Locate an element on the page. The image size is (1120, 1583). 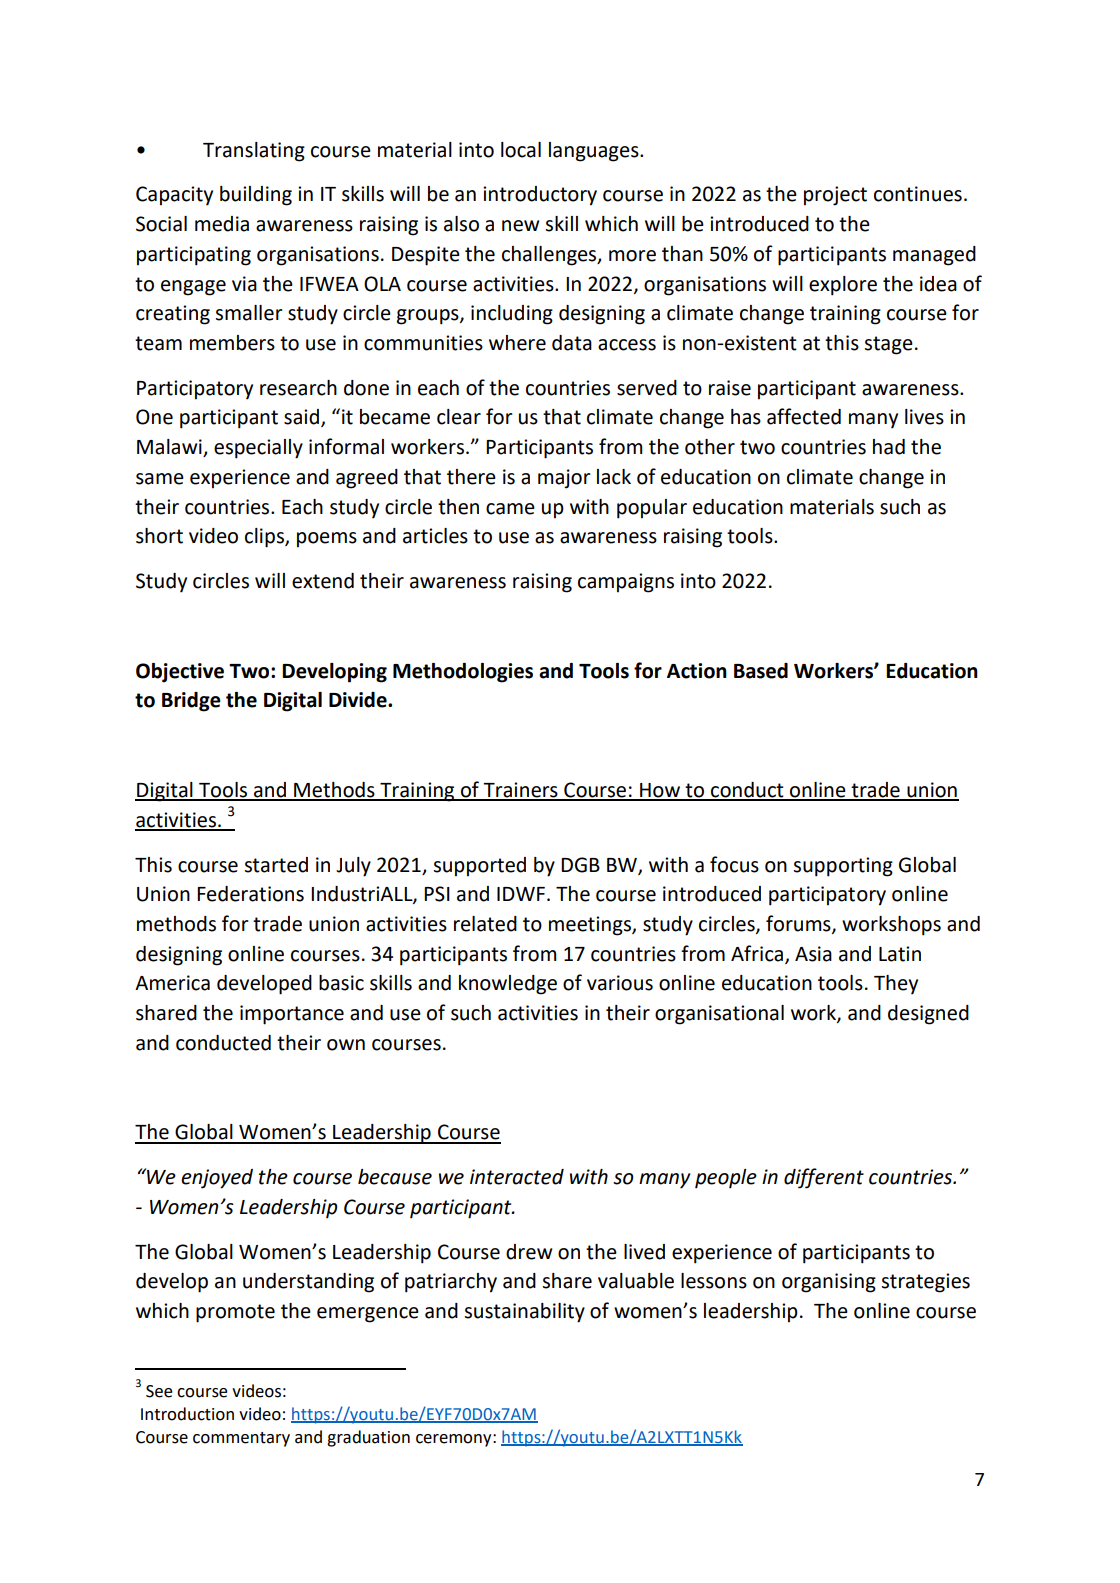
importance is located at coordinates (292, 1015).
